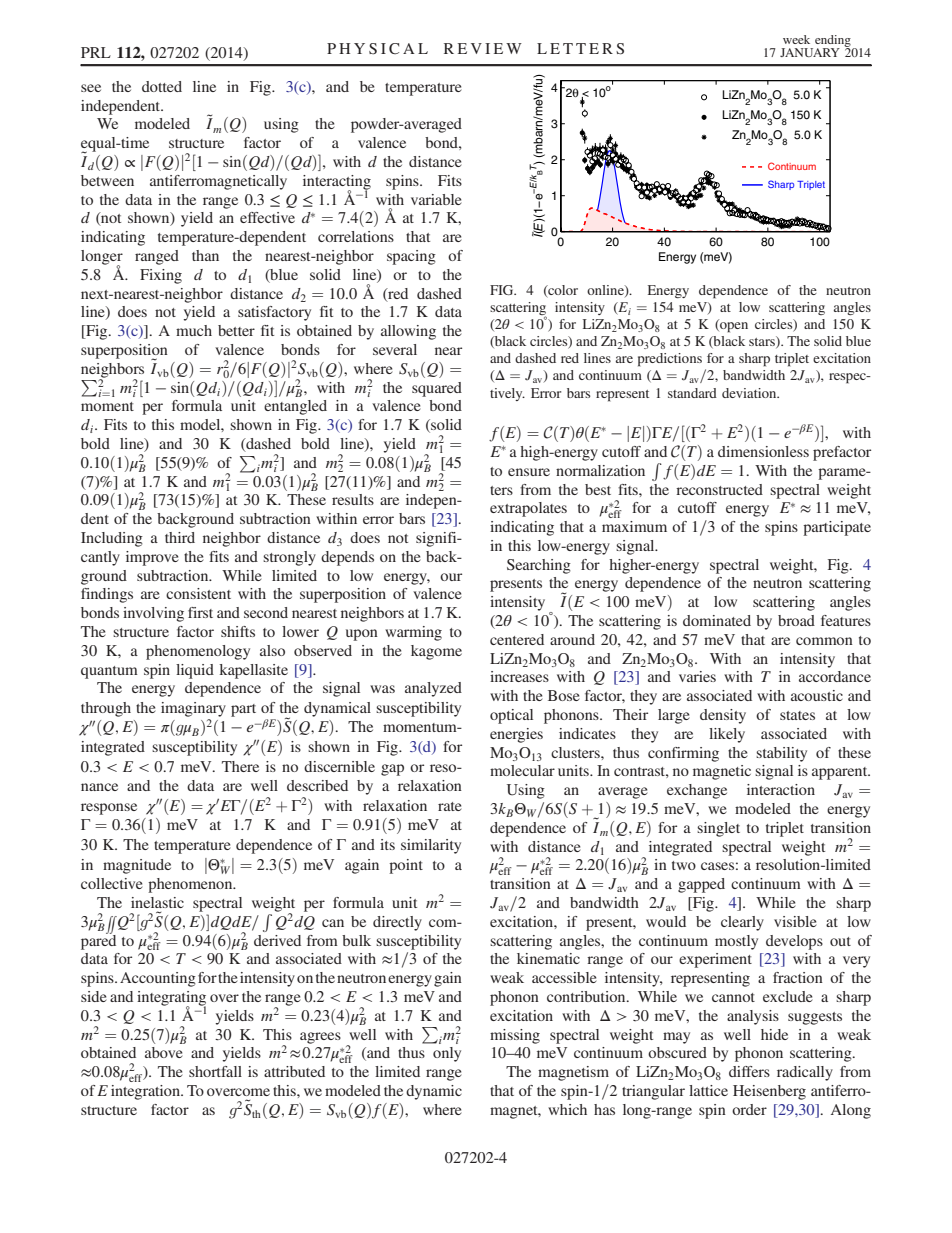 Image resolution: width=952 pixels, height=1233 pixels. Describe the element at coordinates (137, 866) in the image. I see `magnitude` at that location.
